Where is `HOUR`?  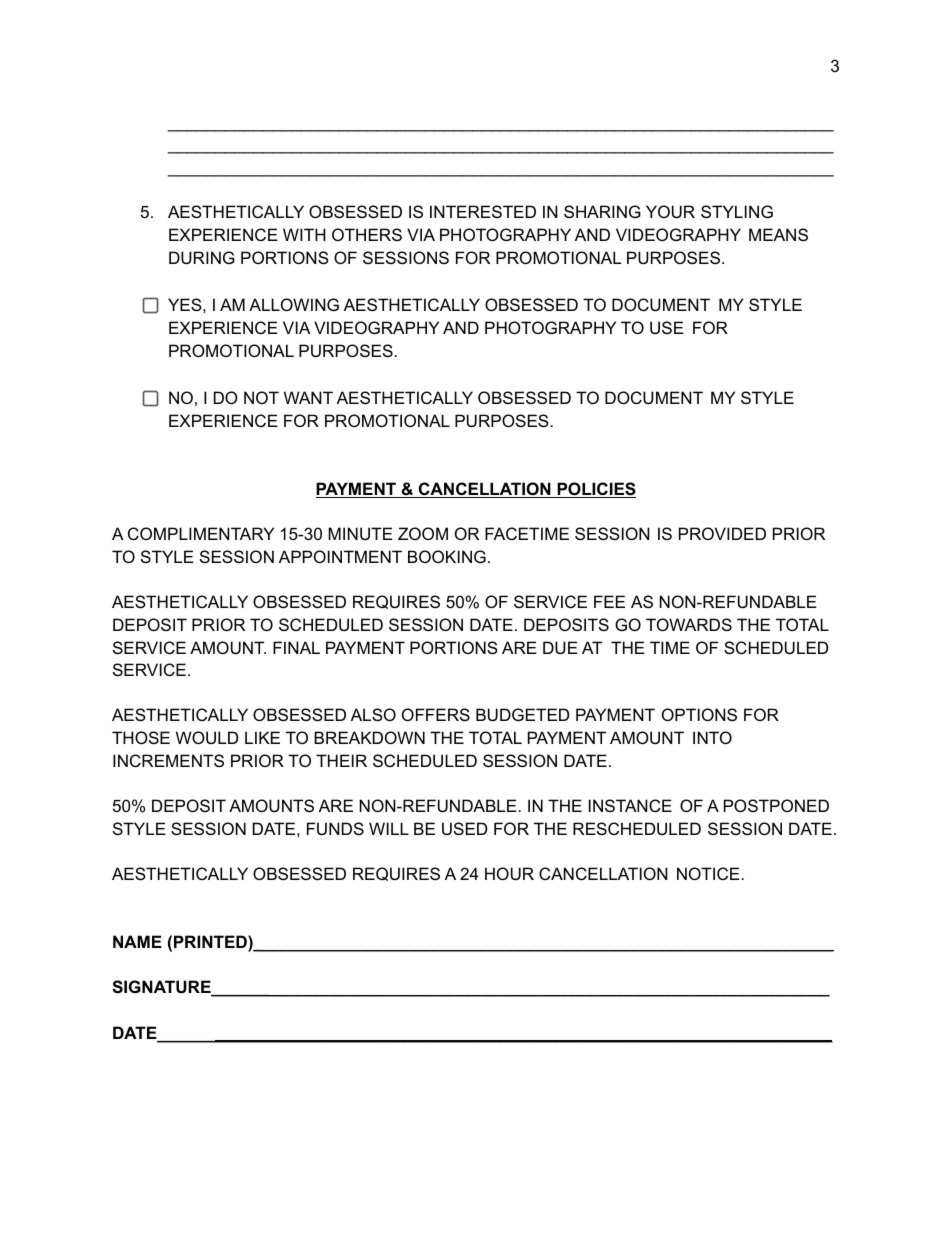
HOUR is located at coordinates (509, 873).
